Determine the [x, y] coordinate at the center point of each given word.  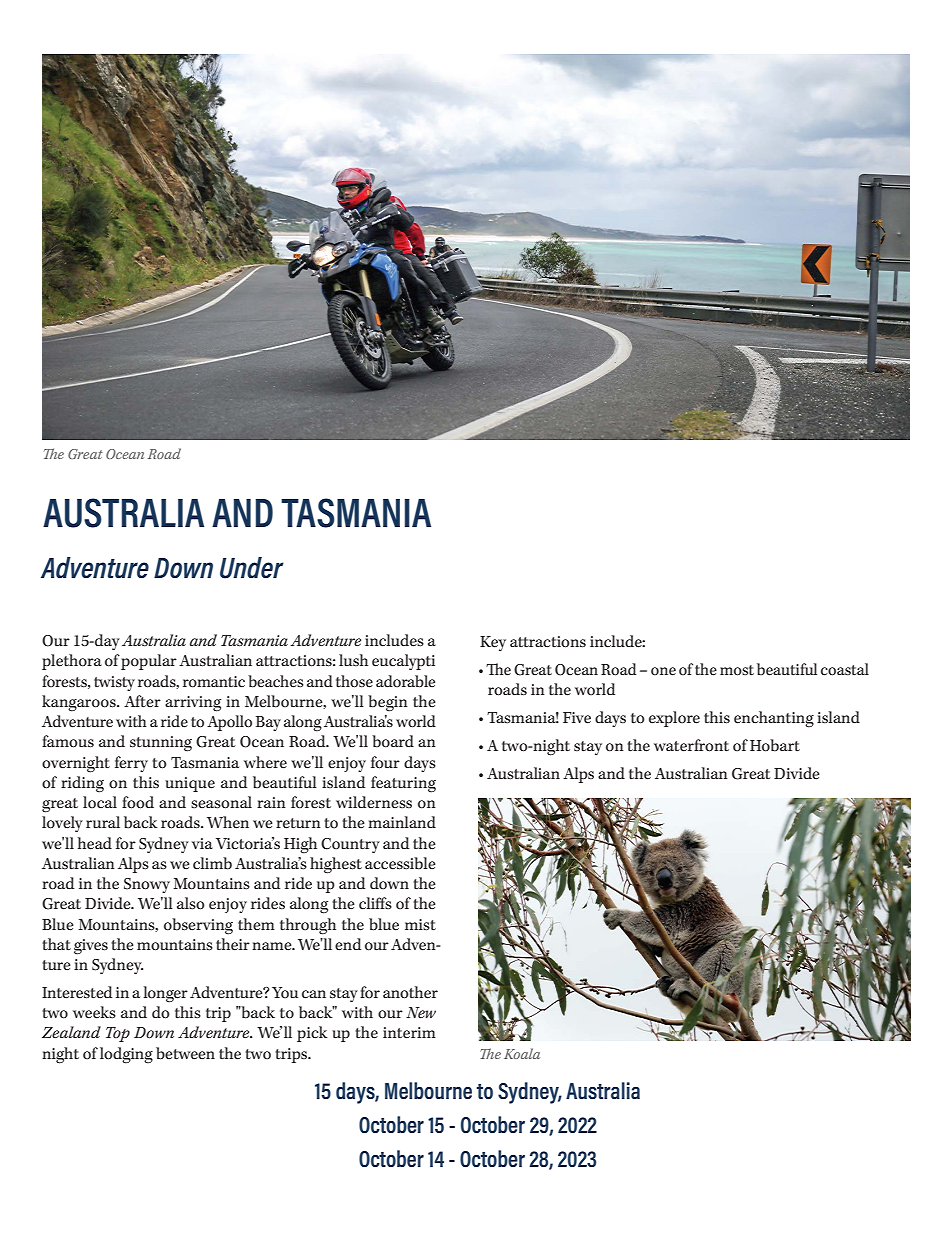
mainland [402, 822]
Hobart [775, 745]
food [138, 802]
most [737, 670]
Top [118, 1034]
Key [493, 643]
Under [252, 568]
